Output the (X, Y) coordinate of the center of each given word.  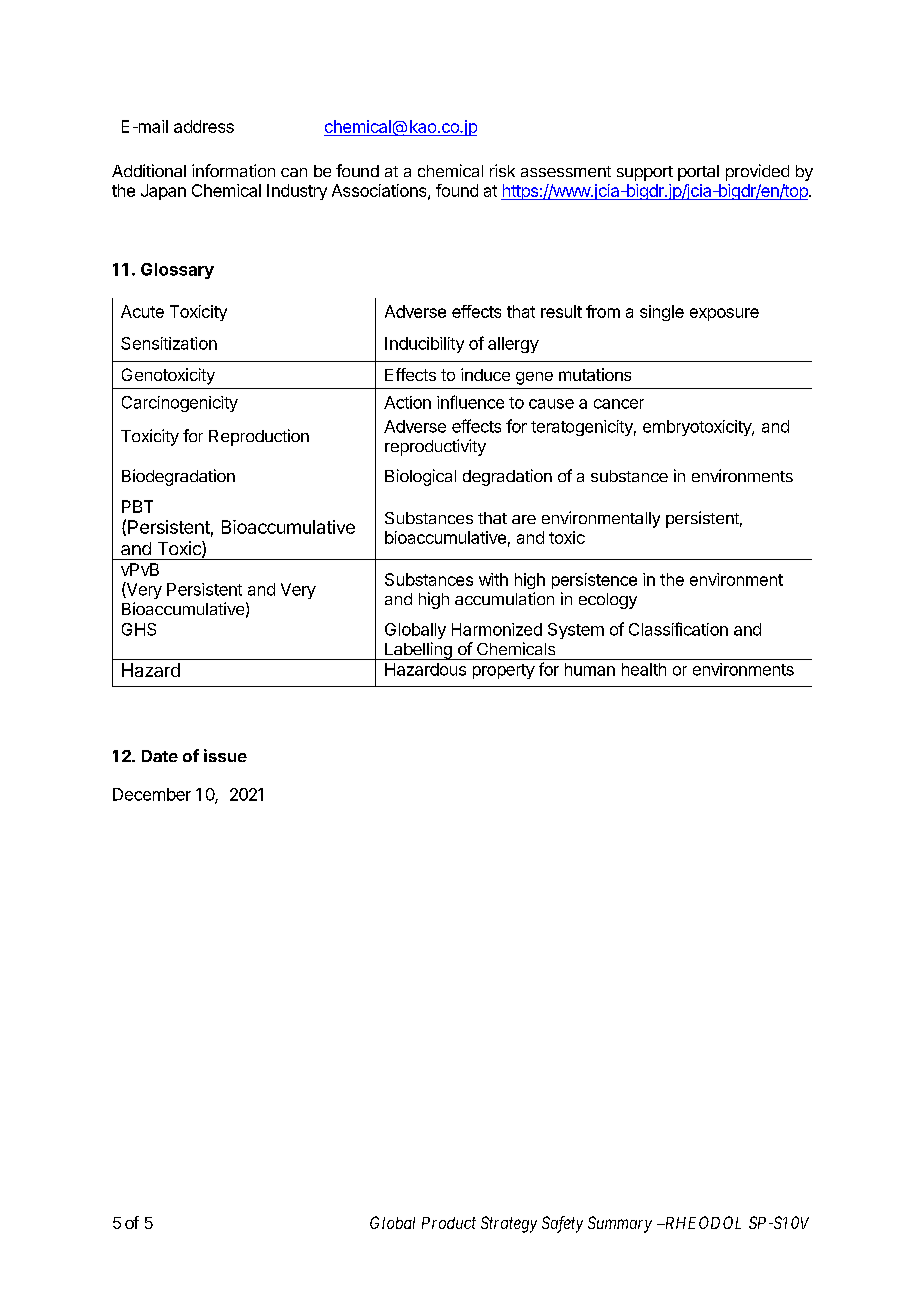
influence (470, 402)
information (233, 170)
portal (698, 173)
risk (502, 170)
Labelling (418, 651)
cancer (619, 404)
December (152, 794)
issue (225, 755)
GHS (139, 629)
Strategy (509, 1224)
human (590, 669)
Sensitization (169, 343)
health (644, 669)
